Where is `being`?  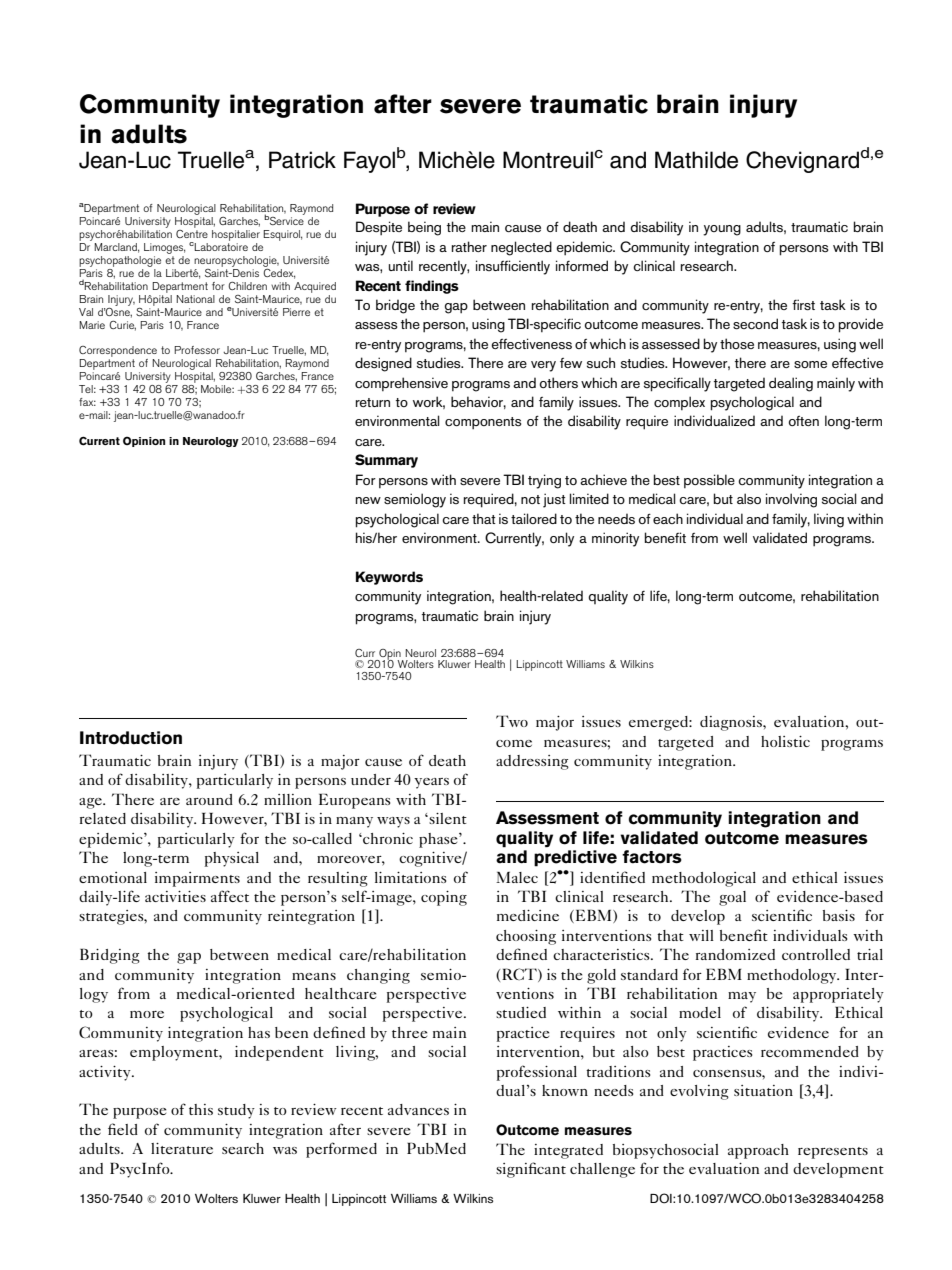
being is located at coordinates (424, 228).
